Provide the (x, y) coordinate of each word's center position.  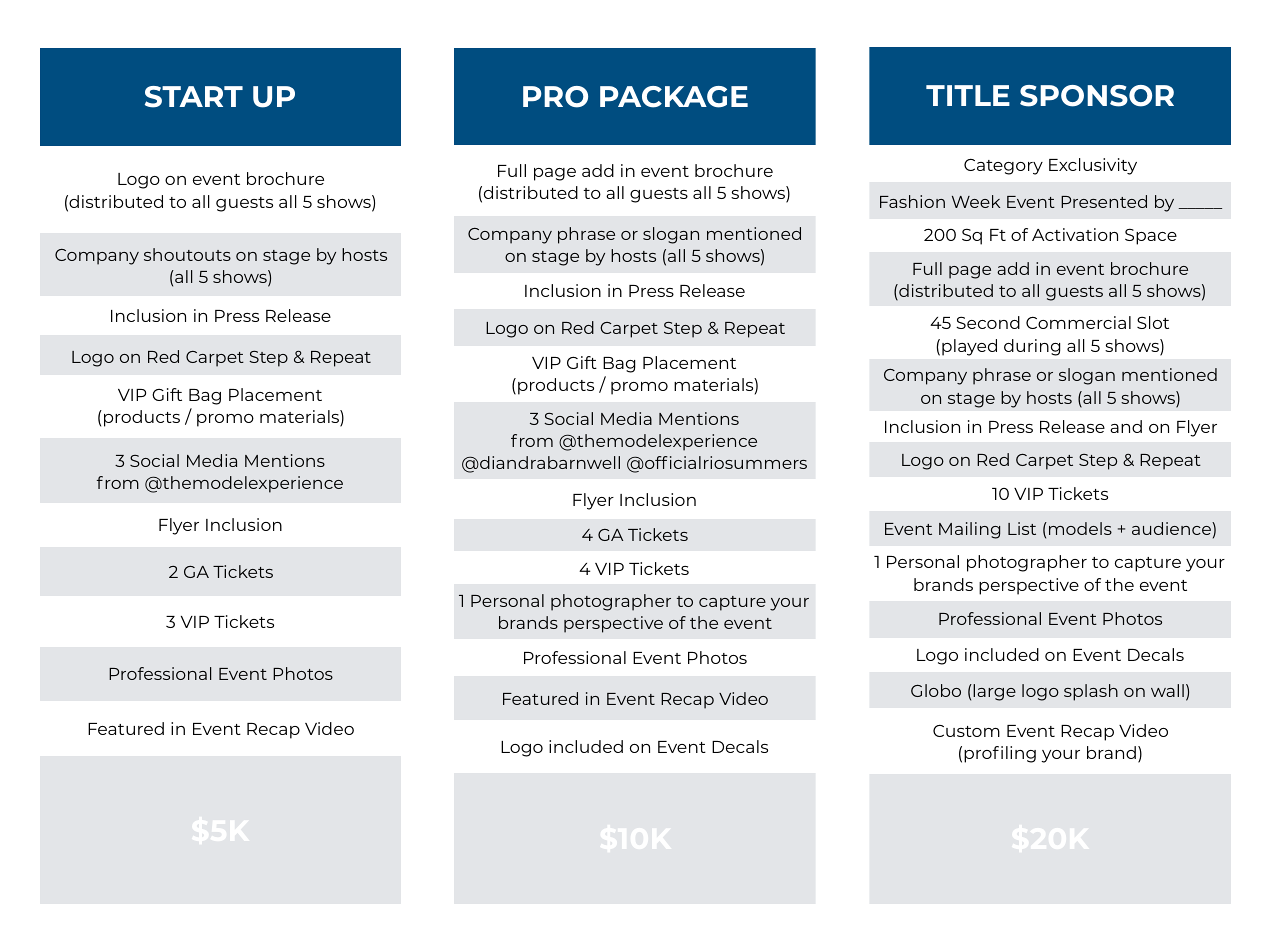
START (194, 97)
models (1080, 528)
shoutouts (187, 254)
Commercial (1078, 322)
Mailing (969, 530)
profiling (1000, 754)
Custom (966, 731)
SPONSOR (1097, 96)
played (969, 347)
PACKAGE (674, 97)
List (1022, 528)
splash (1091, 692)
